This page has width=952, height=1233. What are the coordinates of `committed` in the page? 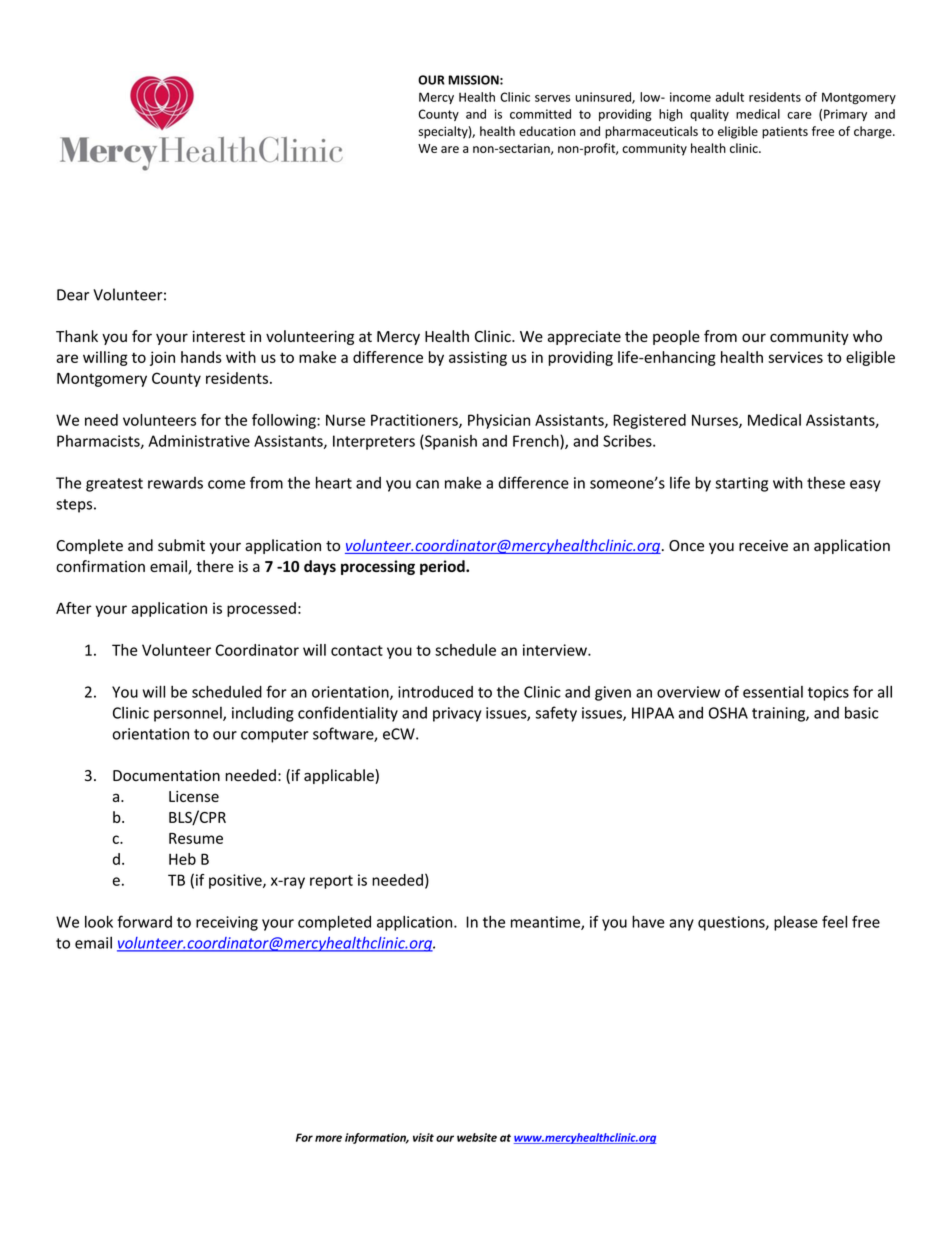 It's located at (540, 114).
